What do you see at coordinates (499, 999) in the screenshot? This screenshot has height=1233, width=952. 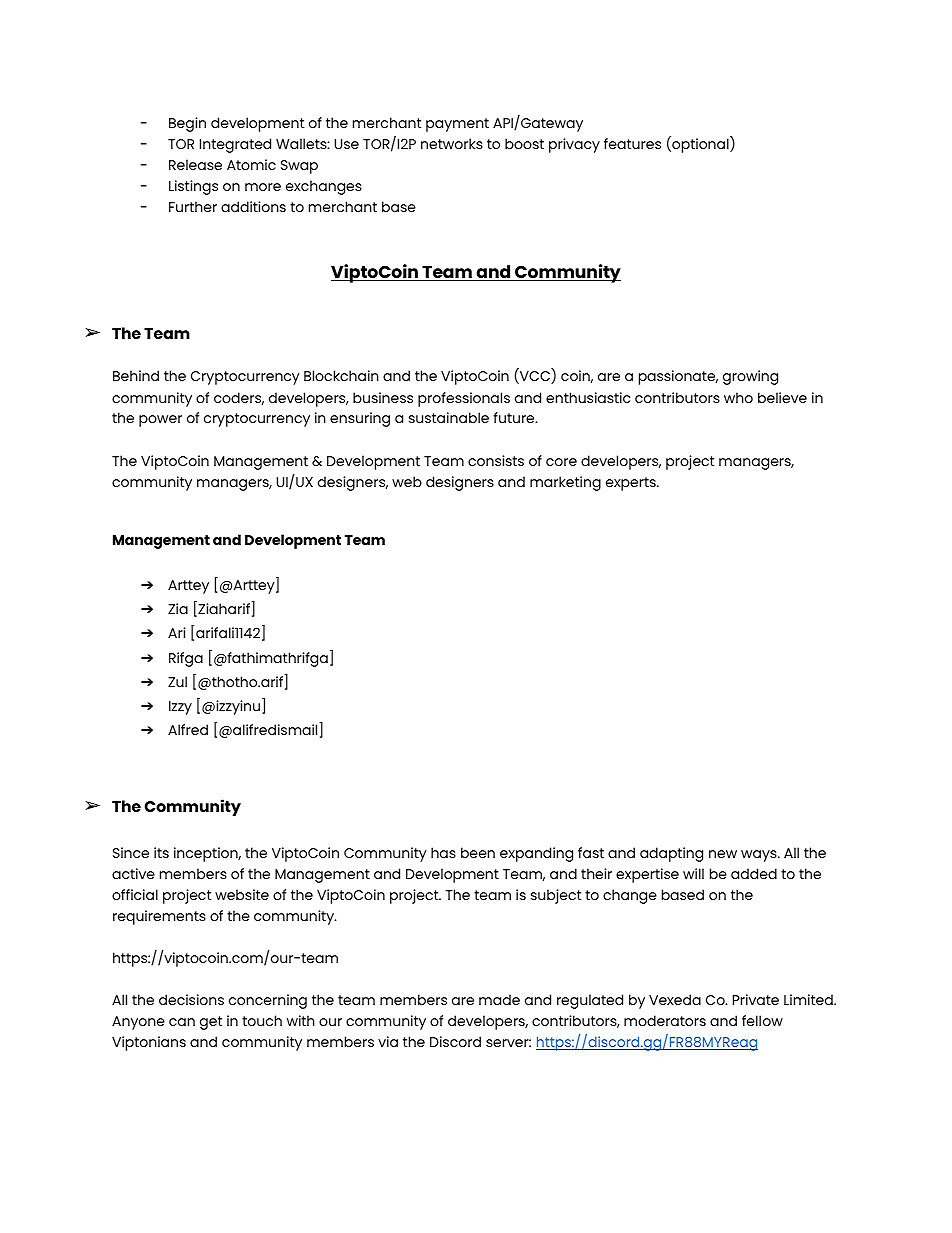 I see `made` at bounding box center [499, 999].
